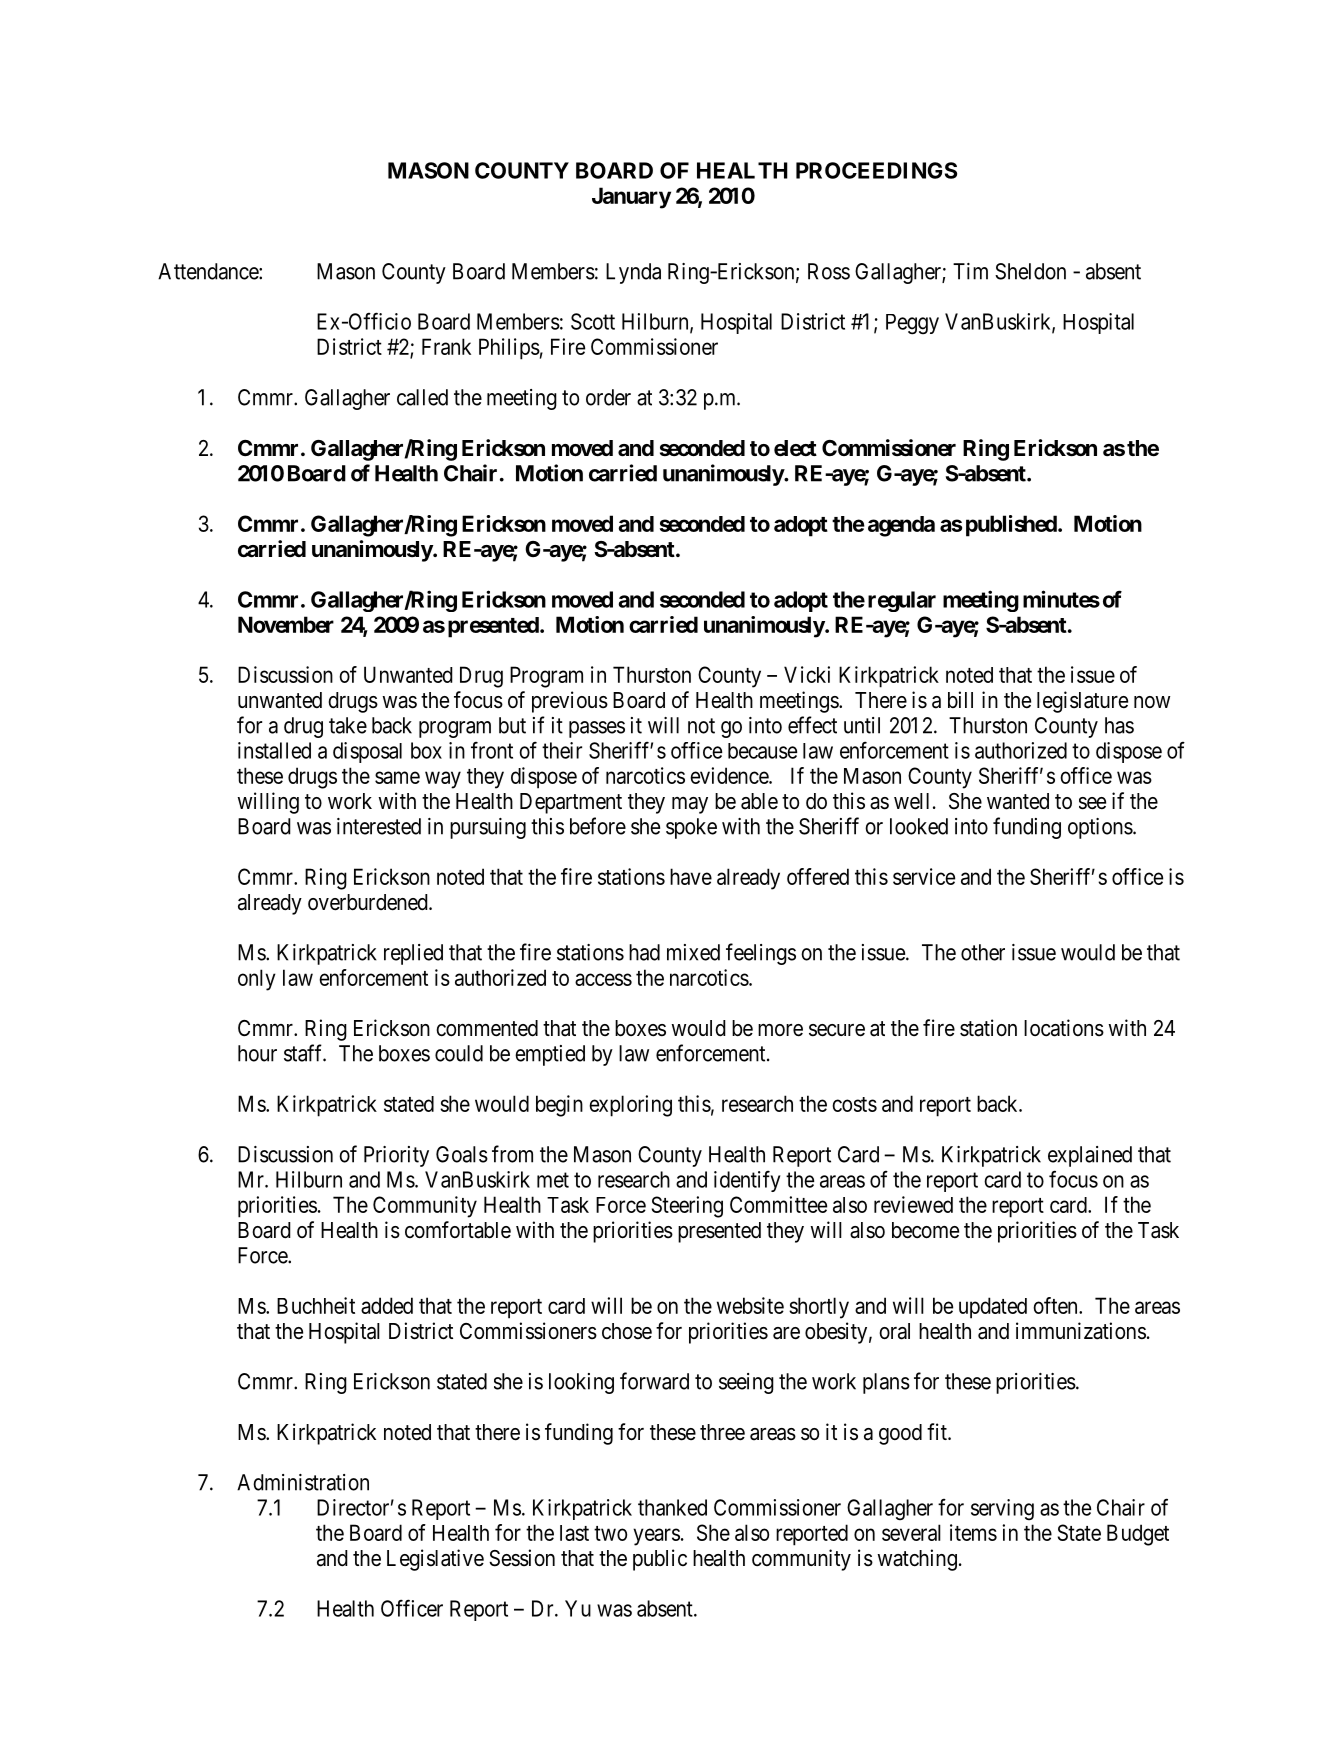 Image resolution: width=1343 pixels, height=1738 pixels. I want to click on Attendance, so click(209, 271).
